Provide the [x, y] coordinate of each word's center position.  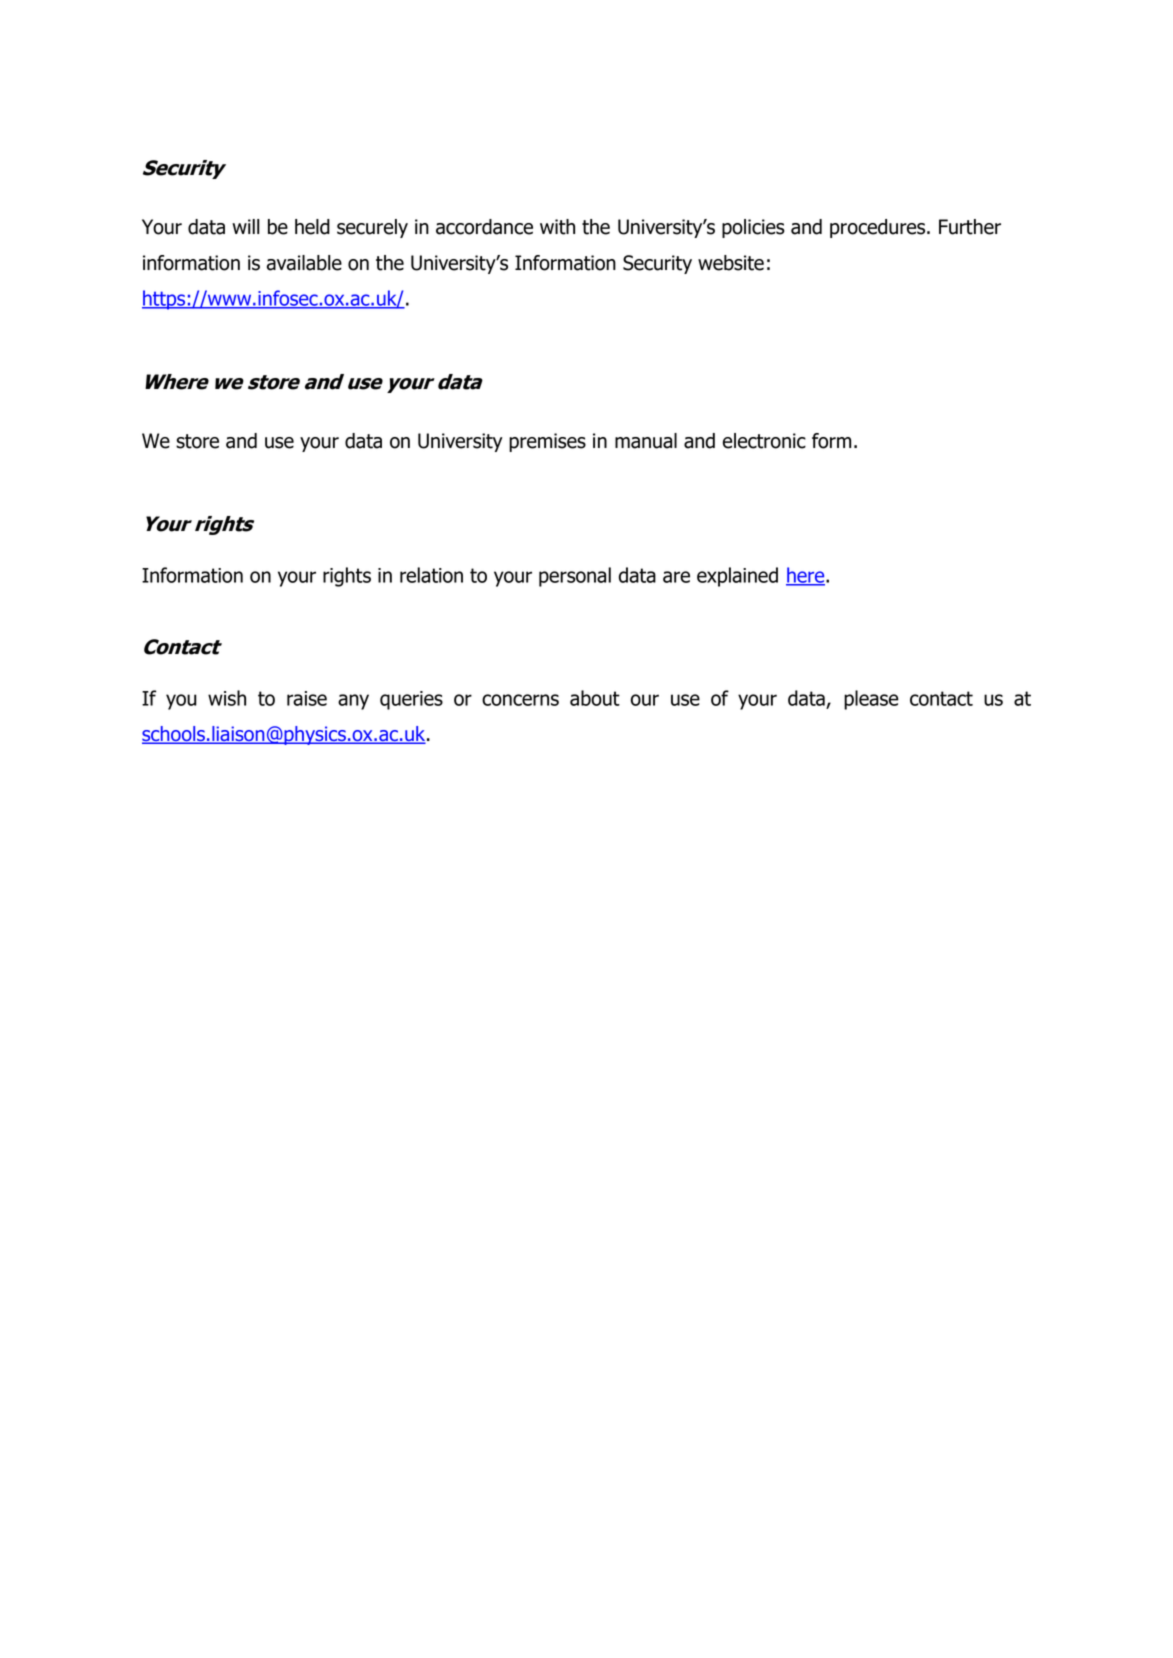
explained [737, 577]
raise [307, 698]
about [595, 698]
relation [431, 575]
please [871, 700]
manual [646, 441]
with [557, 227]
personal [575, 577]
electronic [764, 441]
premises [547, 442]
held [312, 227]
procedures [879, 228]
